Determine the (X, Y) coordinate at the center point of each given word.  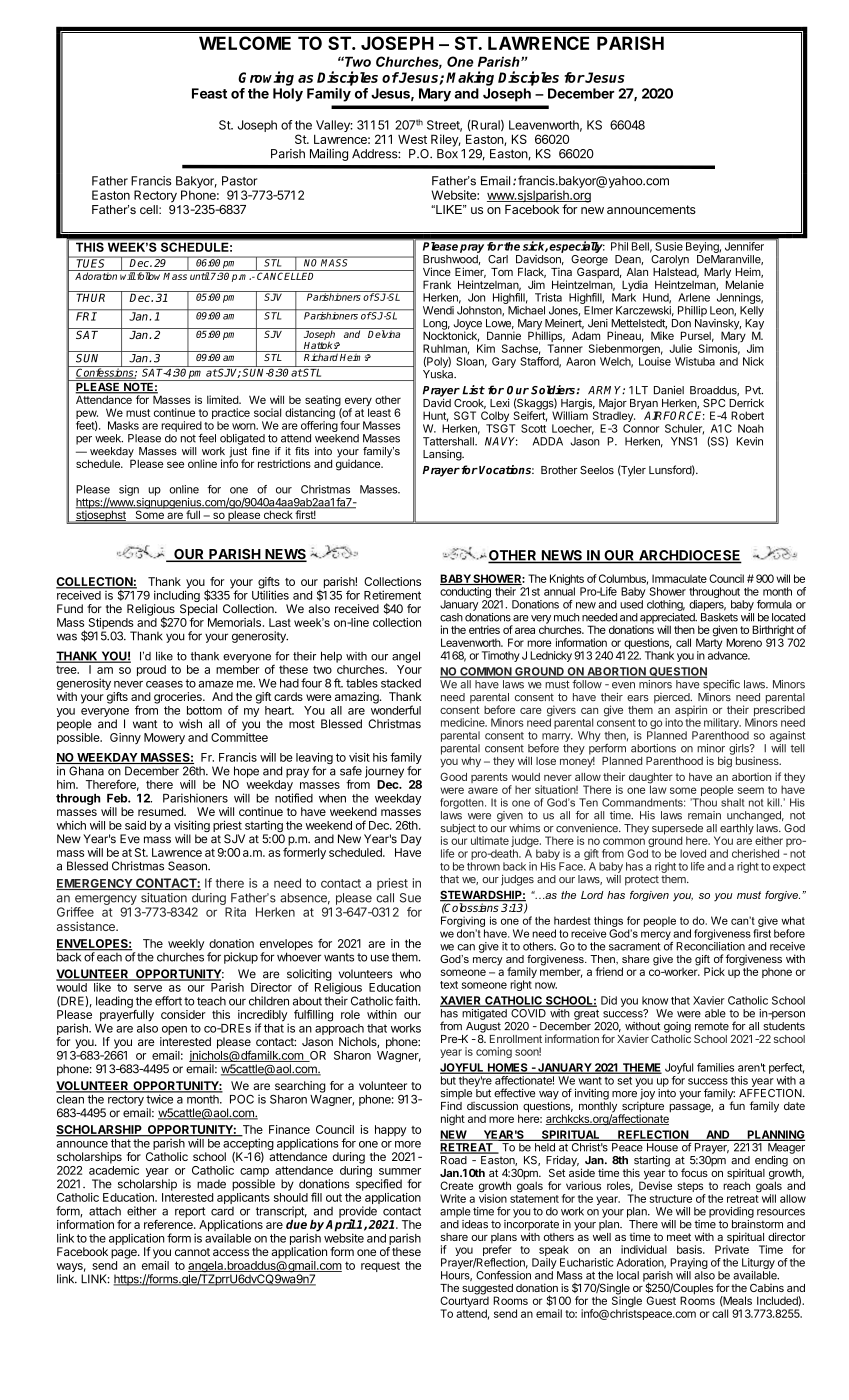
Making (470, 78)
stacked (401, 683)
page (125, 1254)
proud (151, 670)
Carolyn (669, 259)
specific (721, 685)
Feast (209, 93)
